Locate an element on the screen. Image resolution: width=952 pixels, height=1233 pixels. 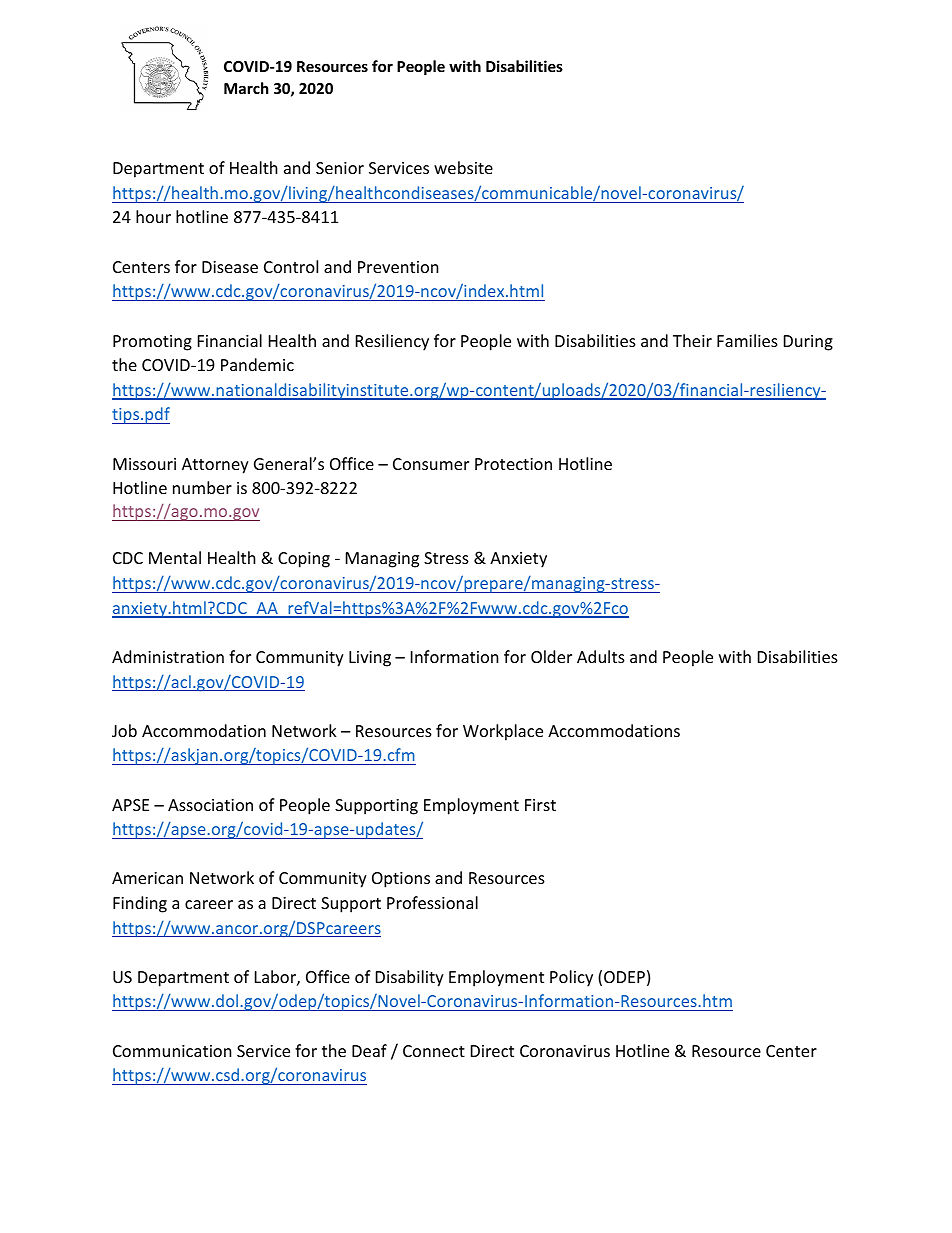
March is located at coordinates (246, 88).
